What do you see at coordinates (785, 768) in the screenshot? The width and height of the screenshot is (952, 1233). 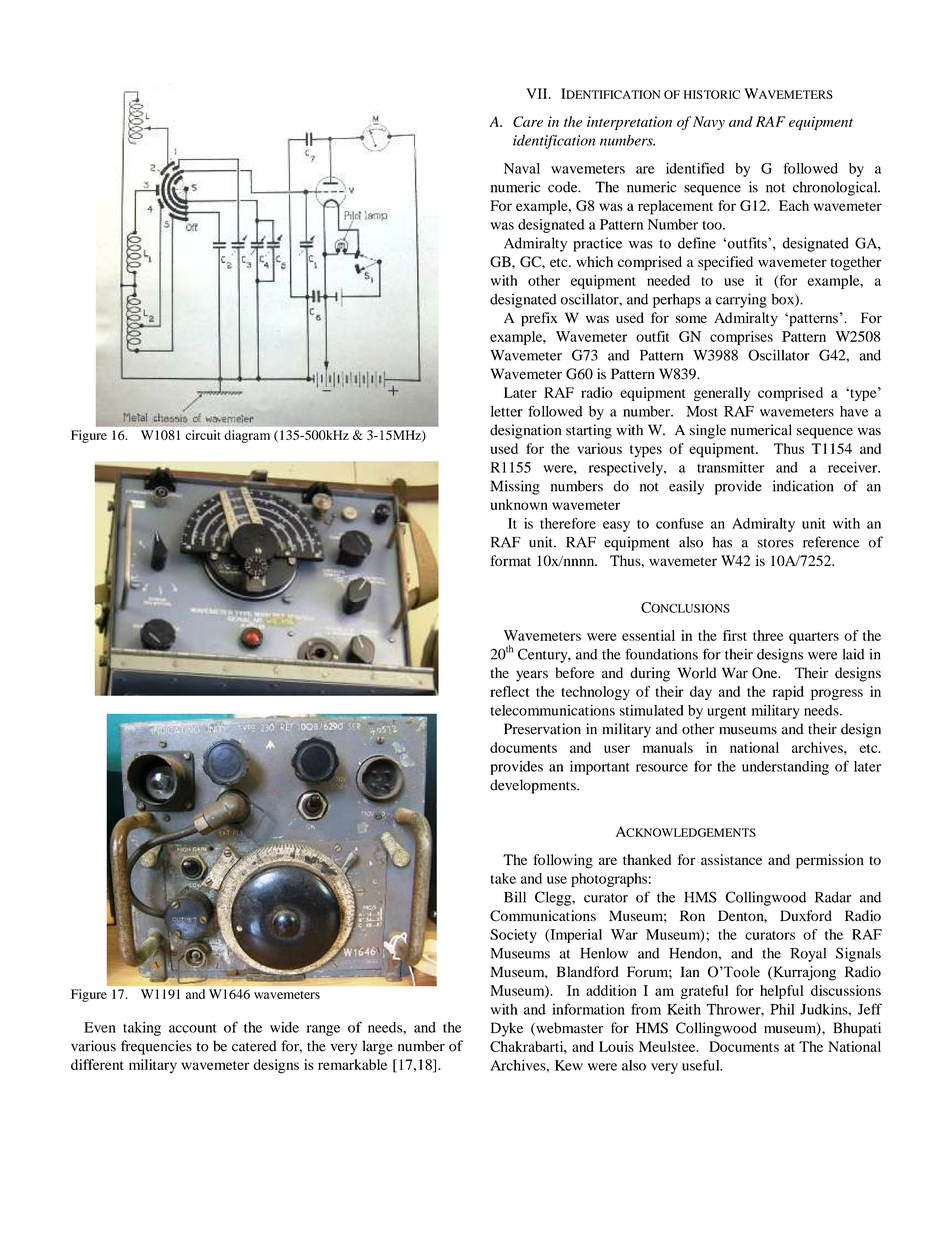 I see `understanding` at bounding box center [785, 768].
